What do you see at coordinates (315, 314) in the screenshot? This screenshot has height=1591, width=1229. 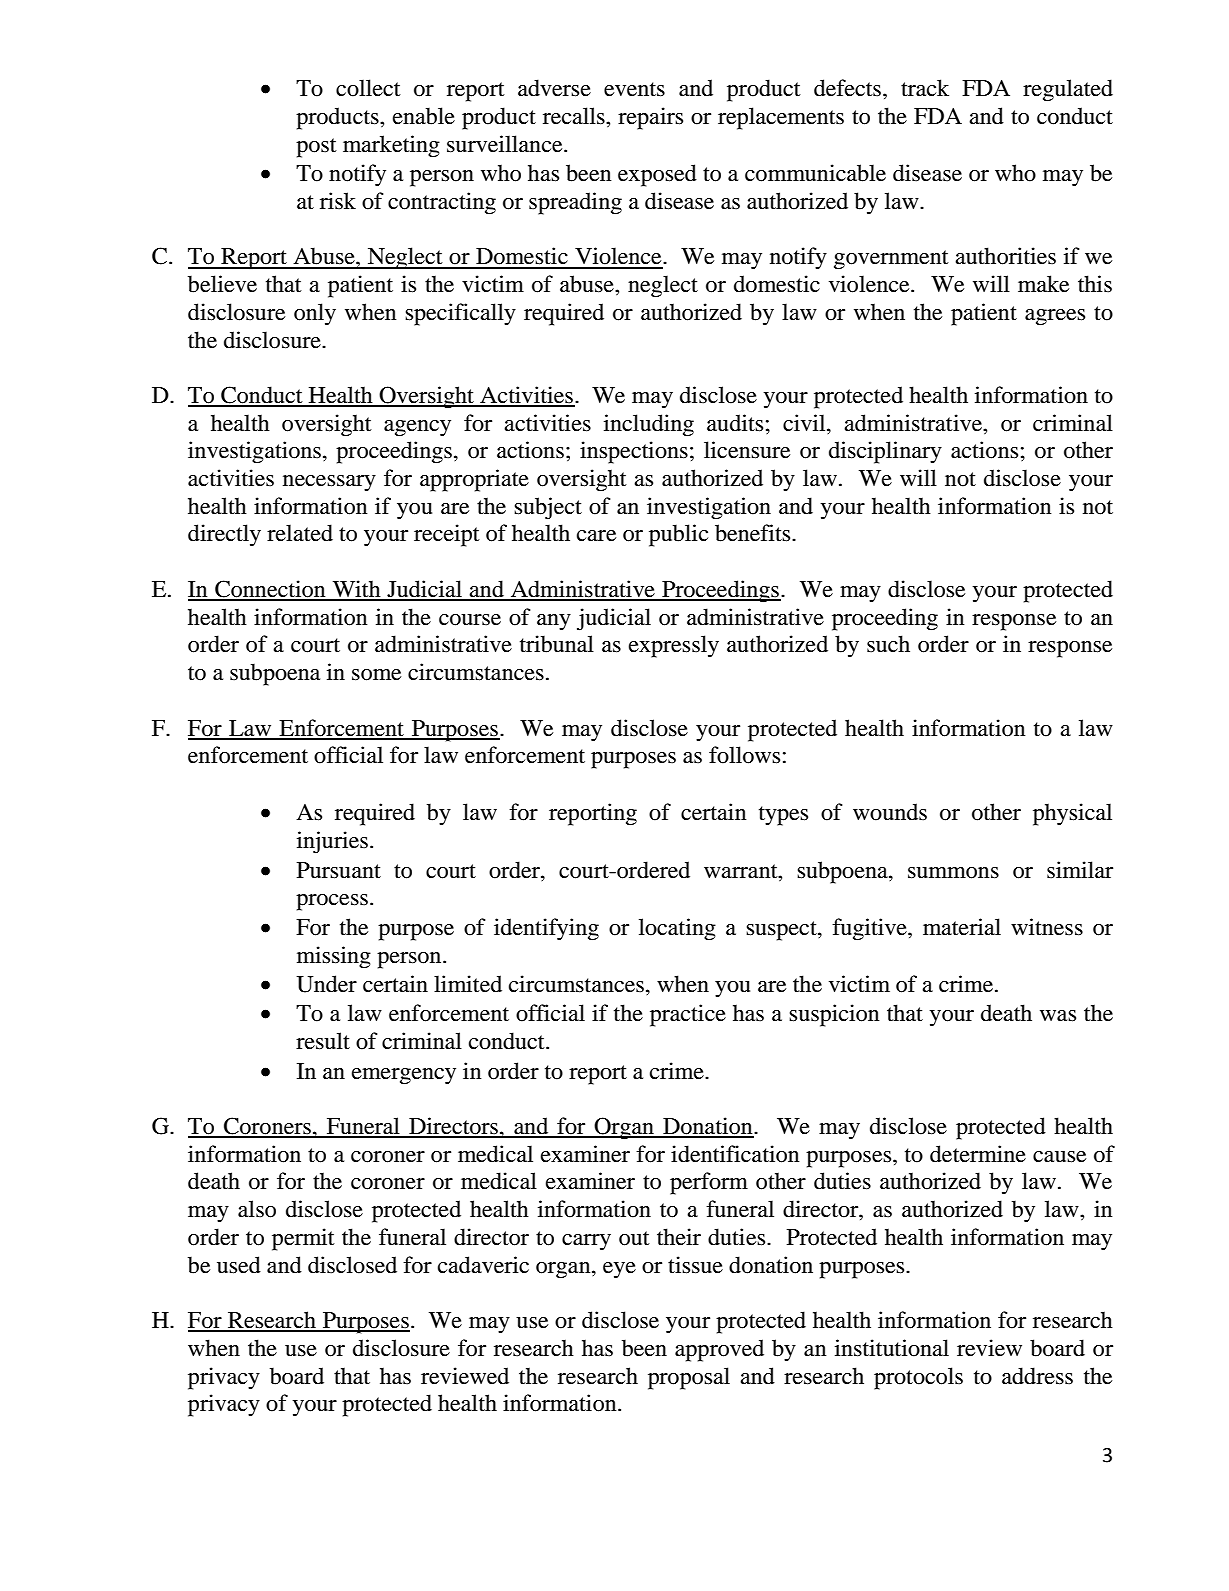 I see `only` at bounding box center [315, 314].
